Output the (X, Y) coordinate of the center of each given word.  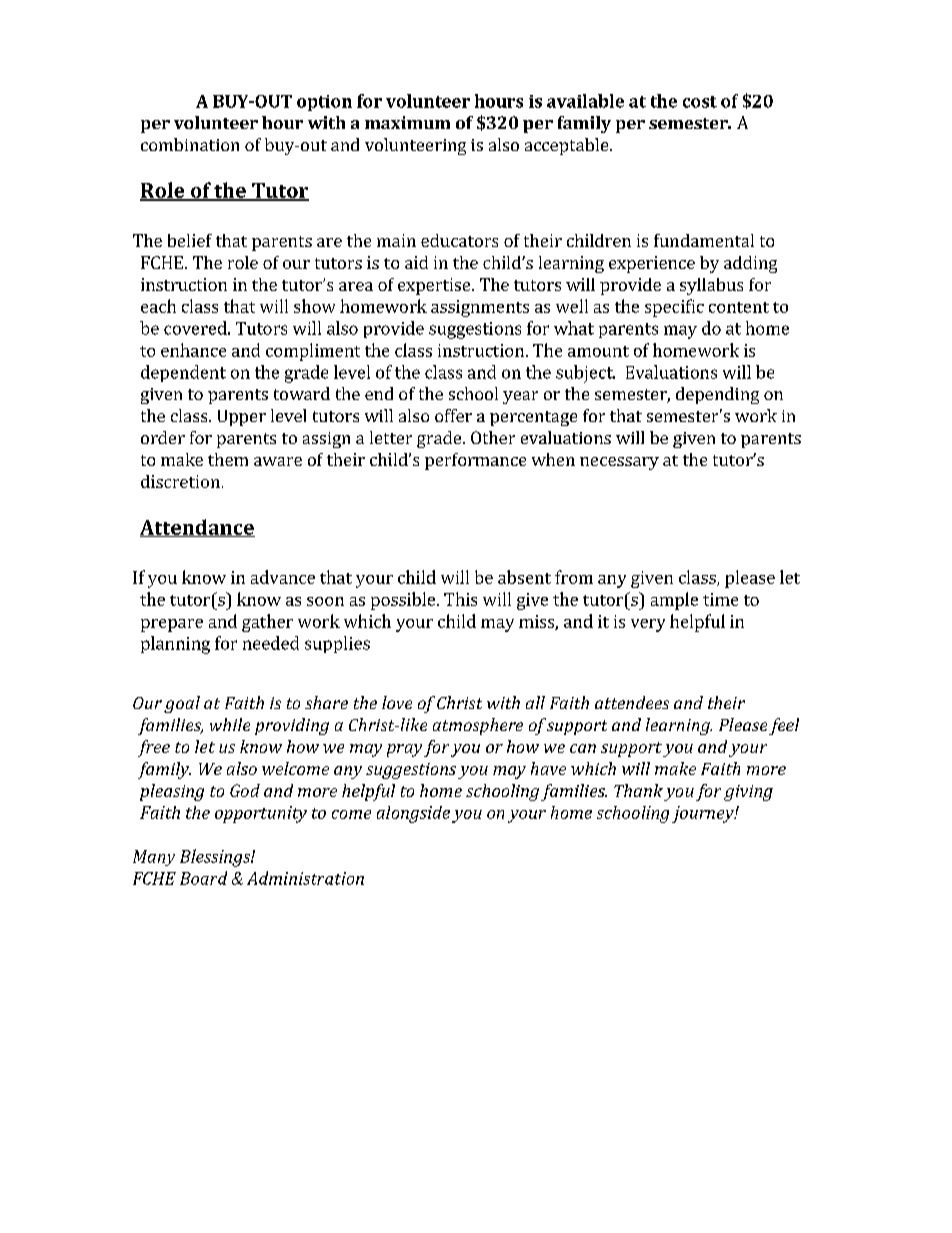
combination (190, 144)
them (228, 459)
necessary (619, 463)
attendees (632, 702)
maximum (407, 122)
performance (475, 461)
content (739, 307)
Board (203, 878)
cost (700, 102)
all (535, 702)
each (158, 306)
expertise (435, 286)
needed (271, 643)
